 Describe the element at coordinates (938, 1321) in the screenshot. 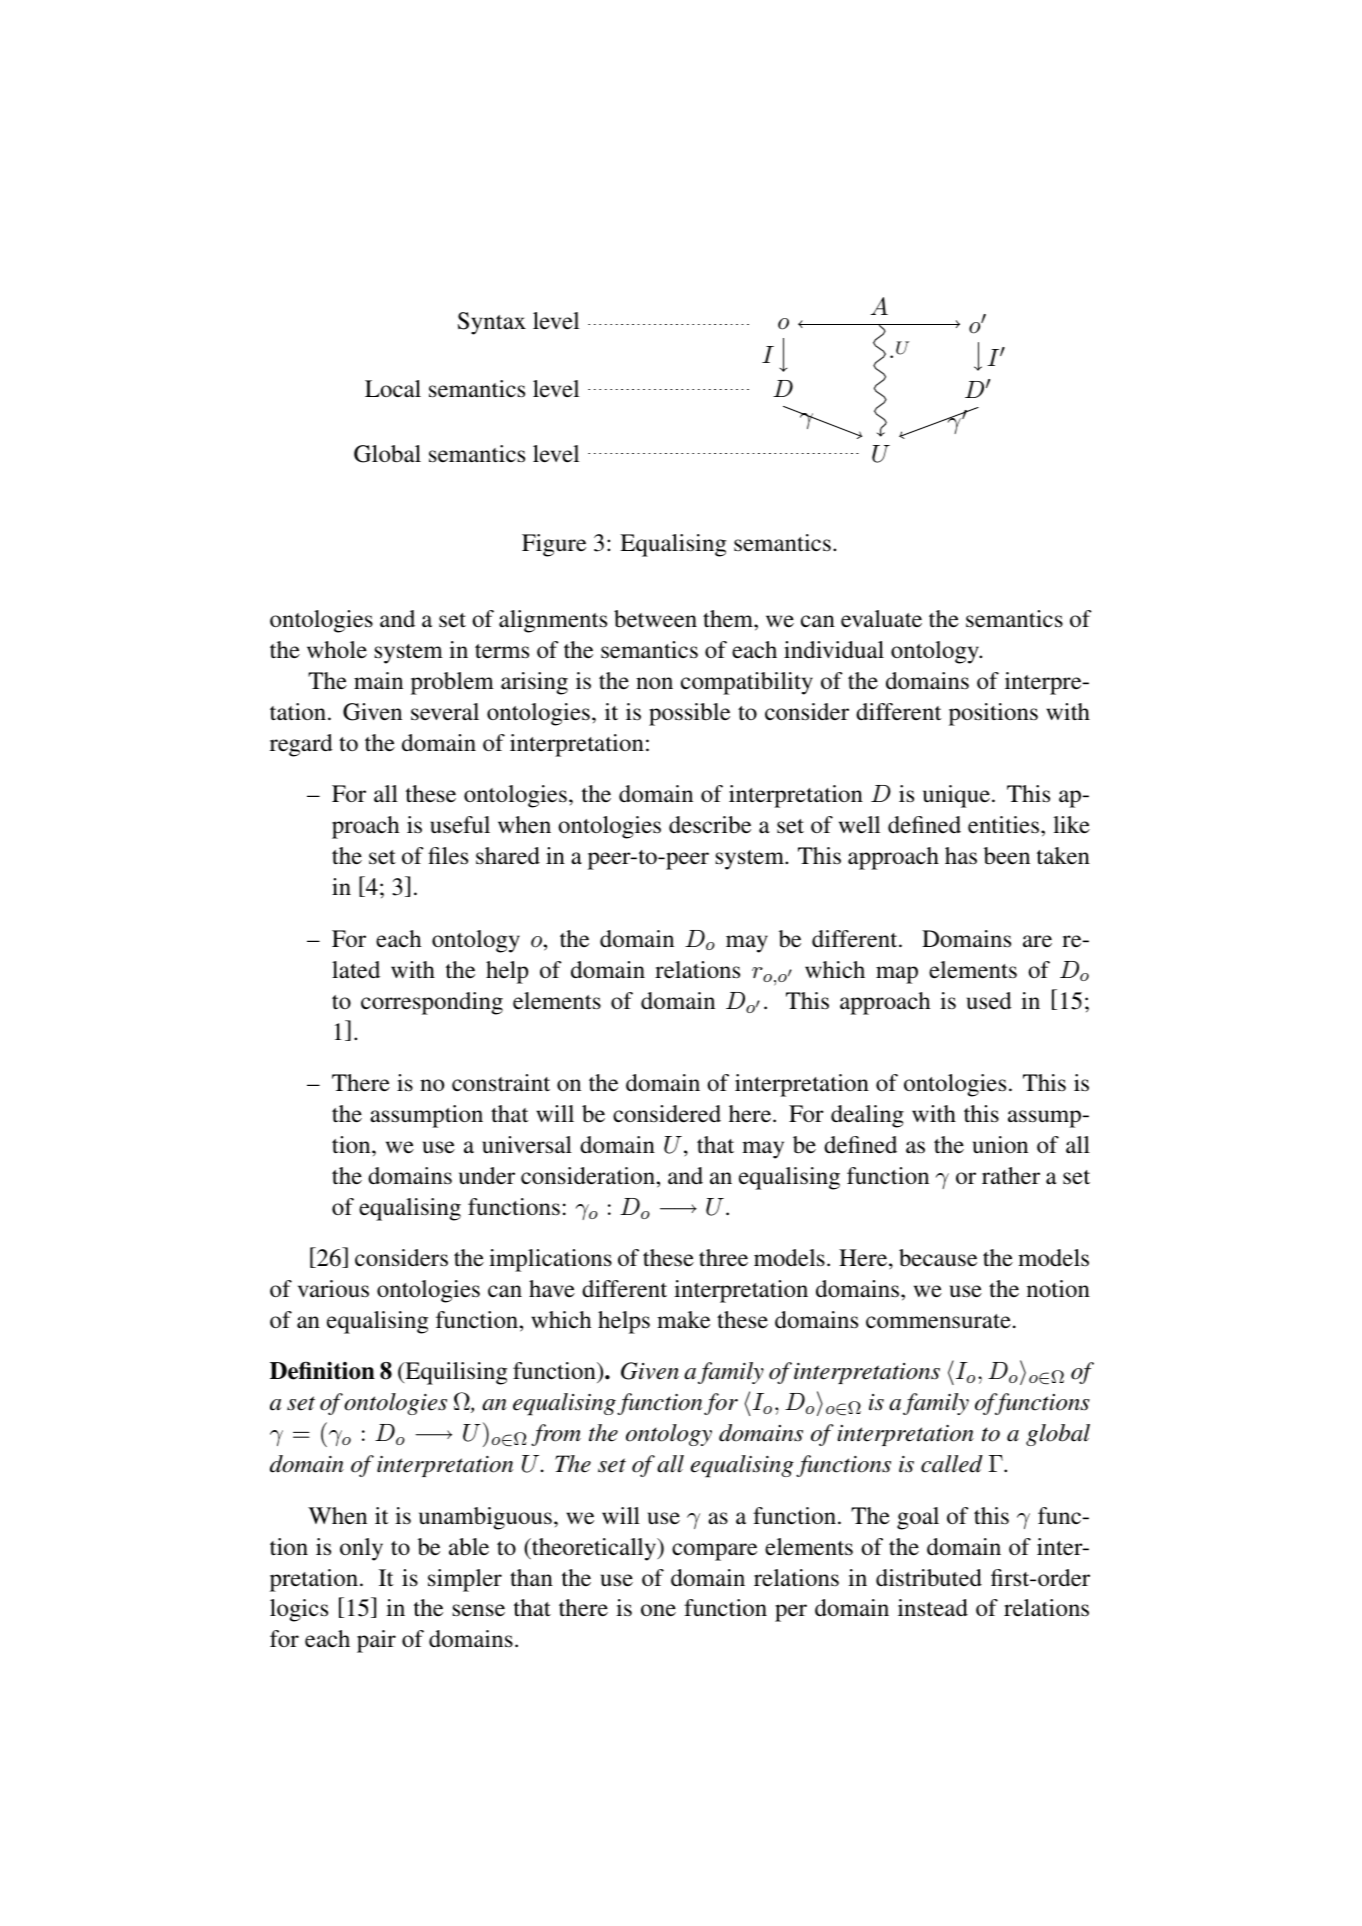

I see `commensurate` at that location.
